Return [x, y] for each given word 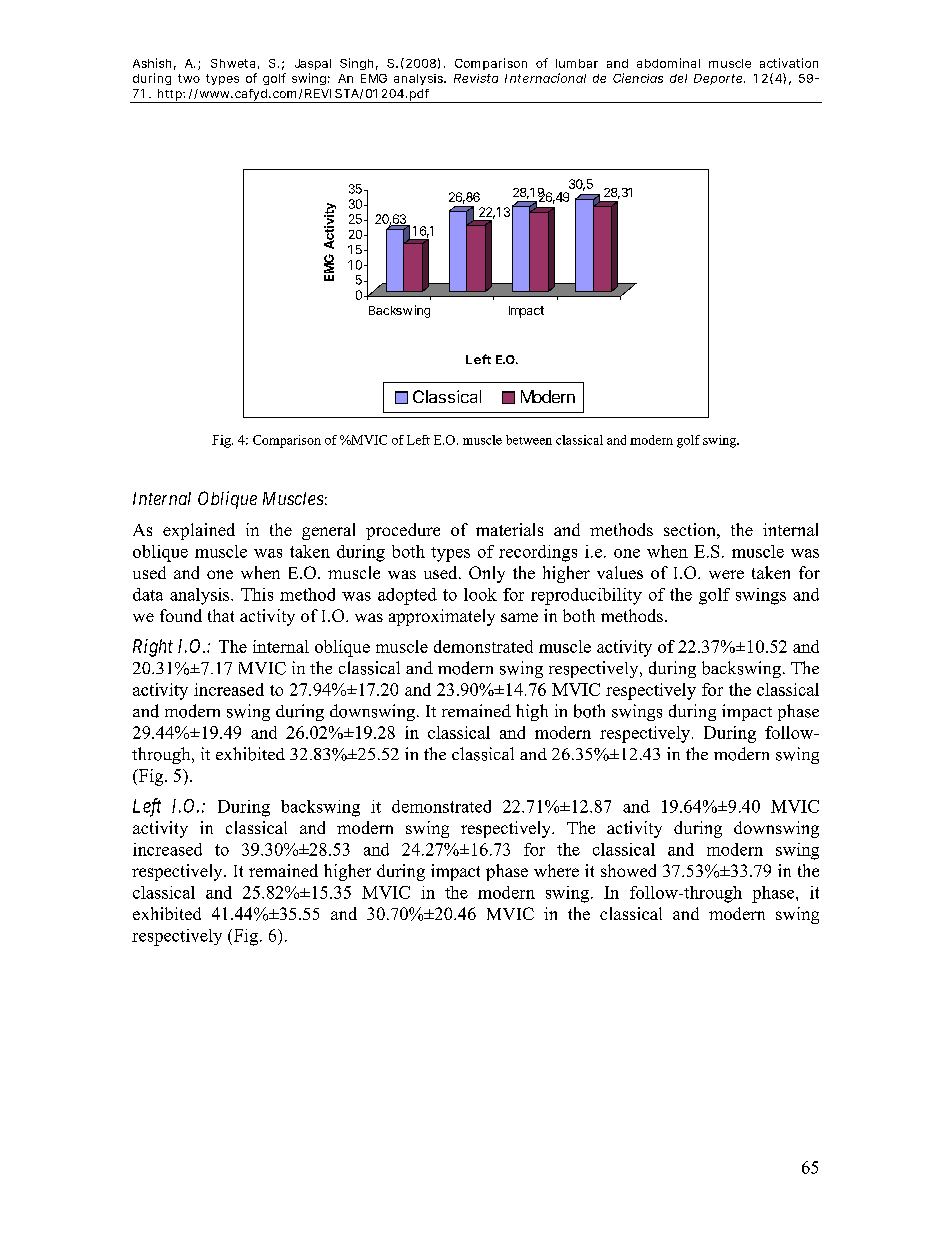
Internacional [545, 78]
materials [509, 529]
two [189, 78]
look [480, 594]
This [257, 594]
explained [199, 531]
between [529, 440]
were [726, 574]
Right [153, 648]
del [678, 78]
